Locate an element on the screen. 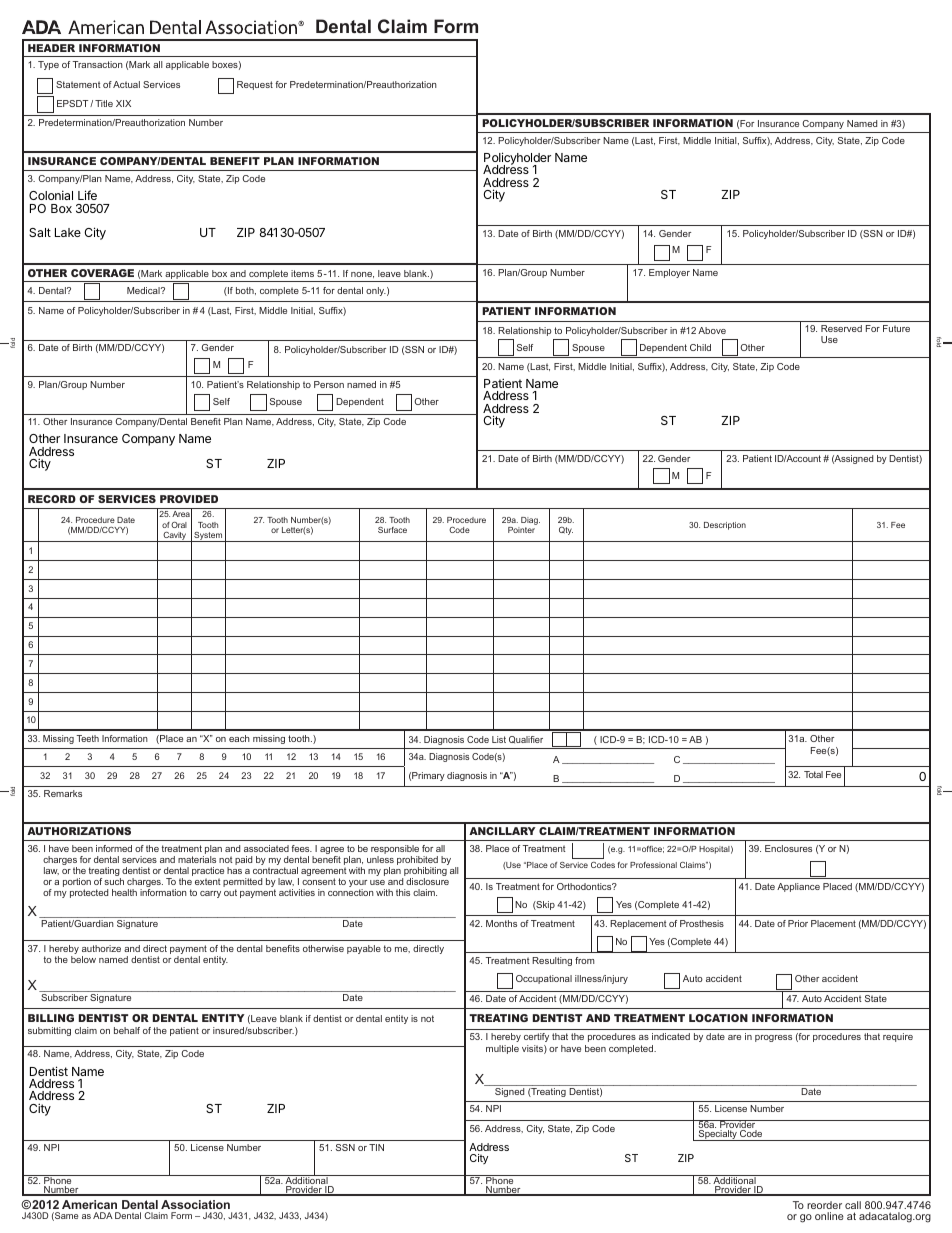 The width and height of the screenshot is (952, 1233). Teeth is located at coordinates (87, 738).
